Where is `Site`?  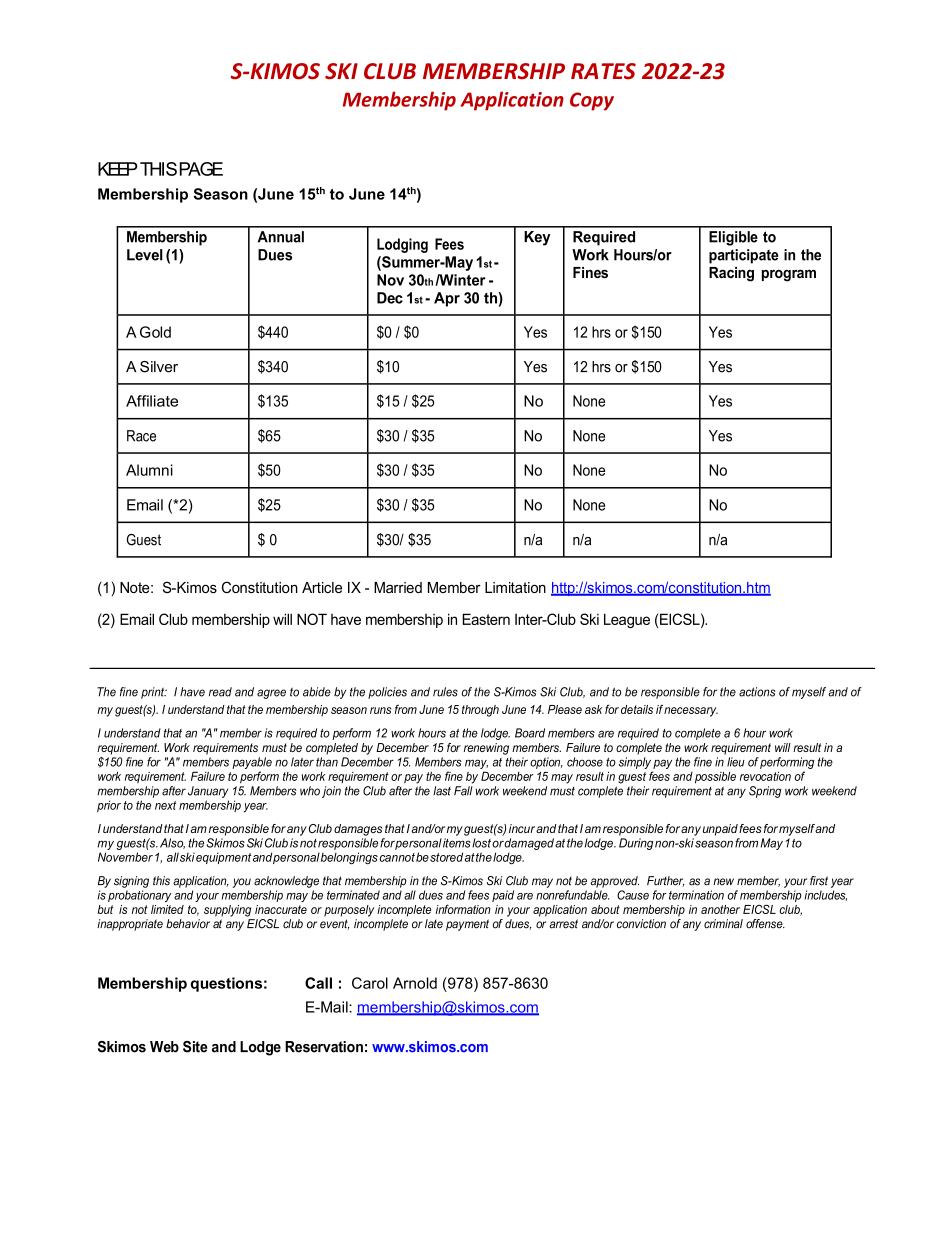 Site is located at coordinates (195, 1047).
